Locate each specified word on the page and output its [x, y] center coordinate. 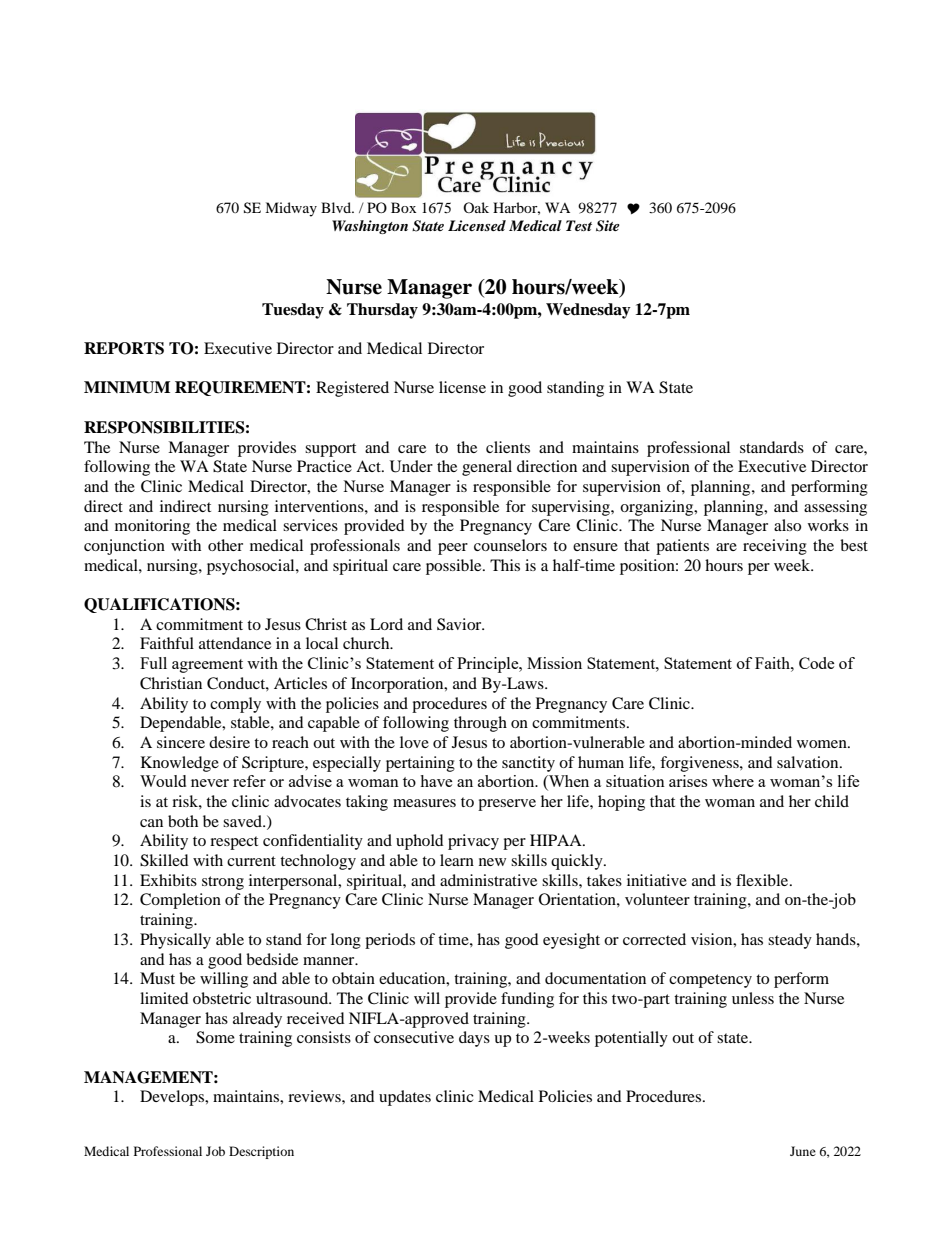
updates [405, 1098]
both [183, 821]
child [832, 801]
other [225, 545]
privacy [473, 842]
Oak [476, 207]
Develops [173, 1098]
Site [608, 226]
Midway [291, 209]
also [787, 525]
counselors [510, 545]
